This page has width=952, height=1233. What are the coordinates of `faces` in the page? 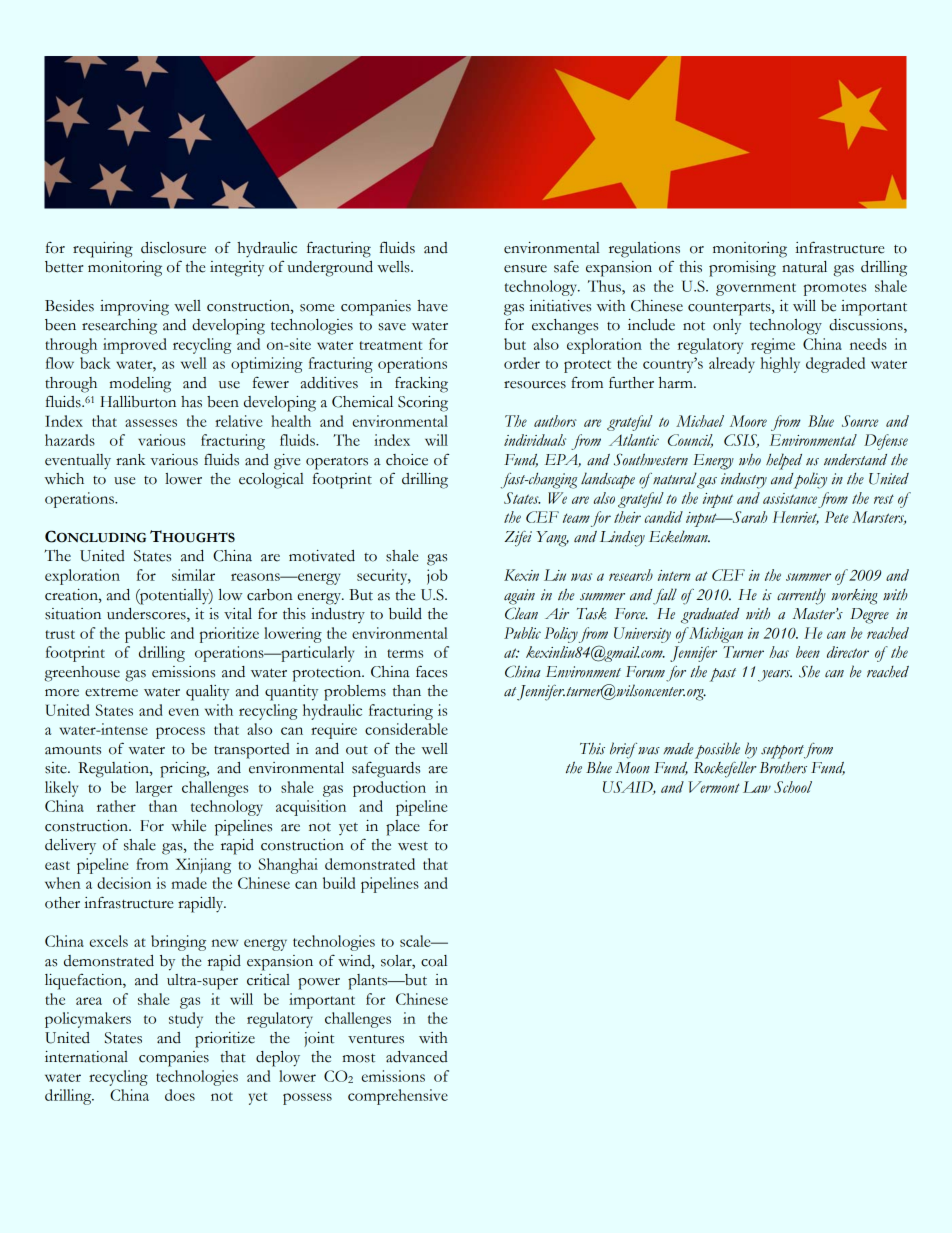 It's located at (431, 671).
